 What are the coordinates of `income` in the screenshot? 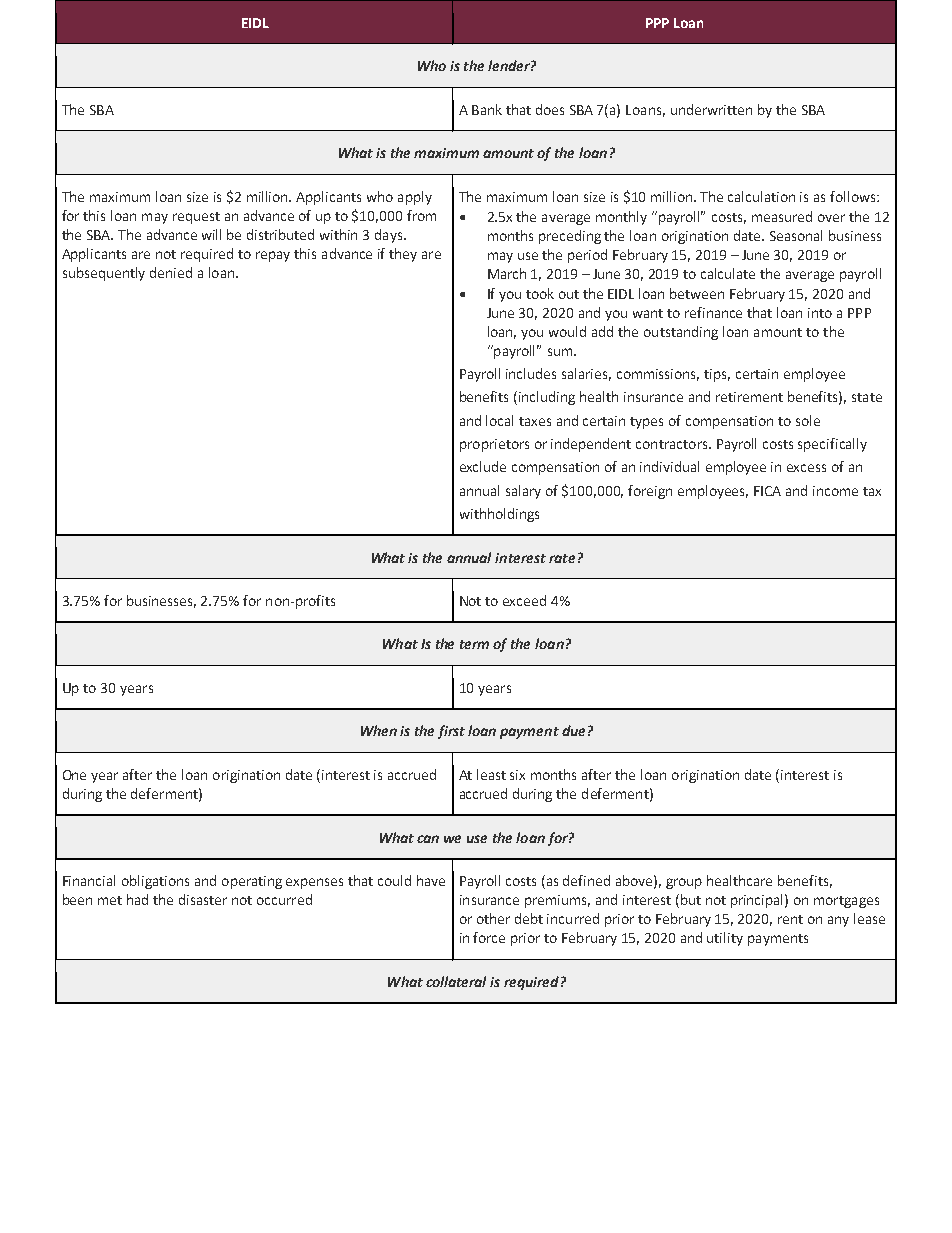 It's located at (835, 491).
